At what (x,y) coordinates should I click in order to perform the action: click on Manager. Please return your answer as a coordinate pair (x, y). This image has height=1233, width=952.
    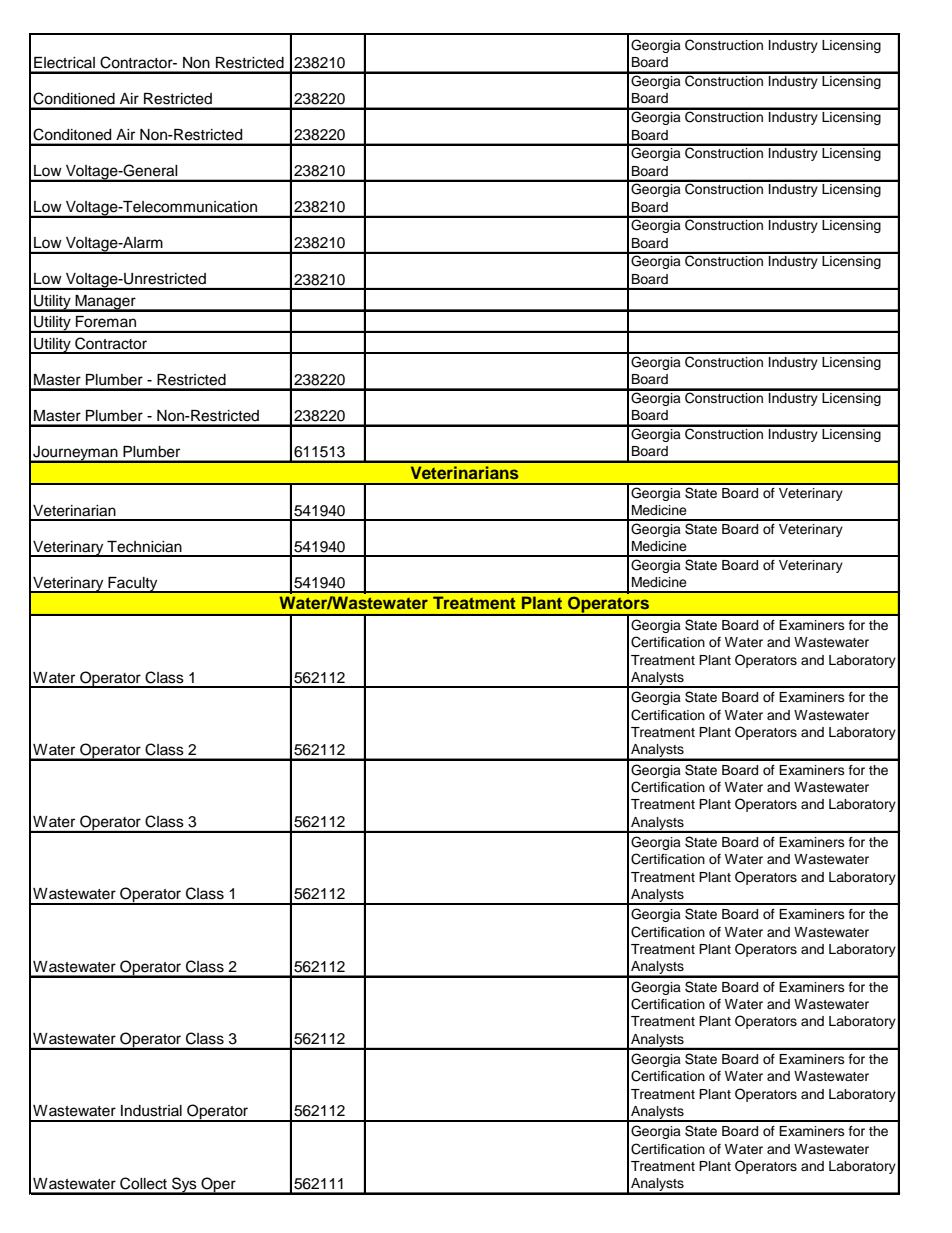
    Looking at the image, I should click on (105, 303).
